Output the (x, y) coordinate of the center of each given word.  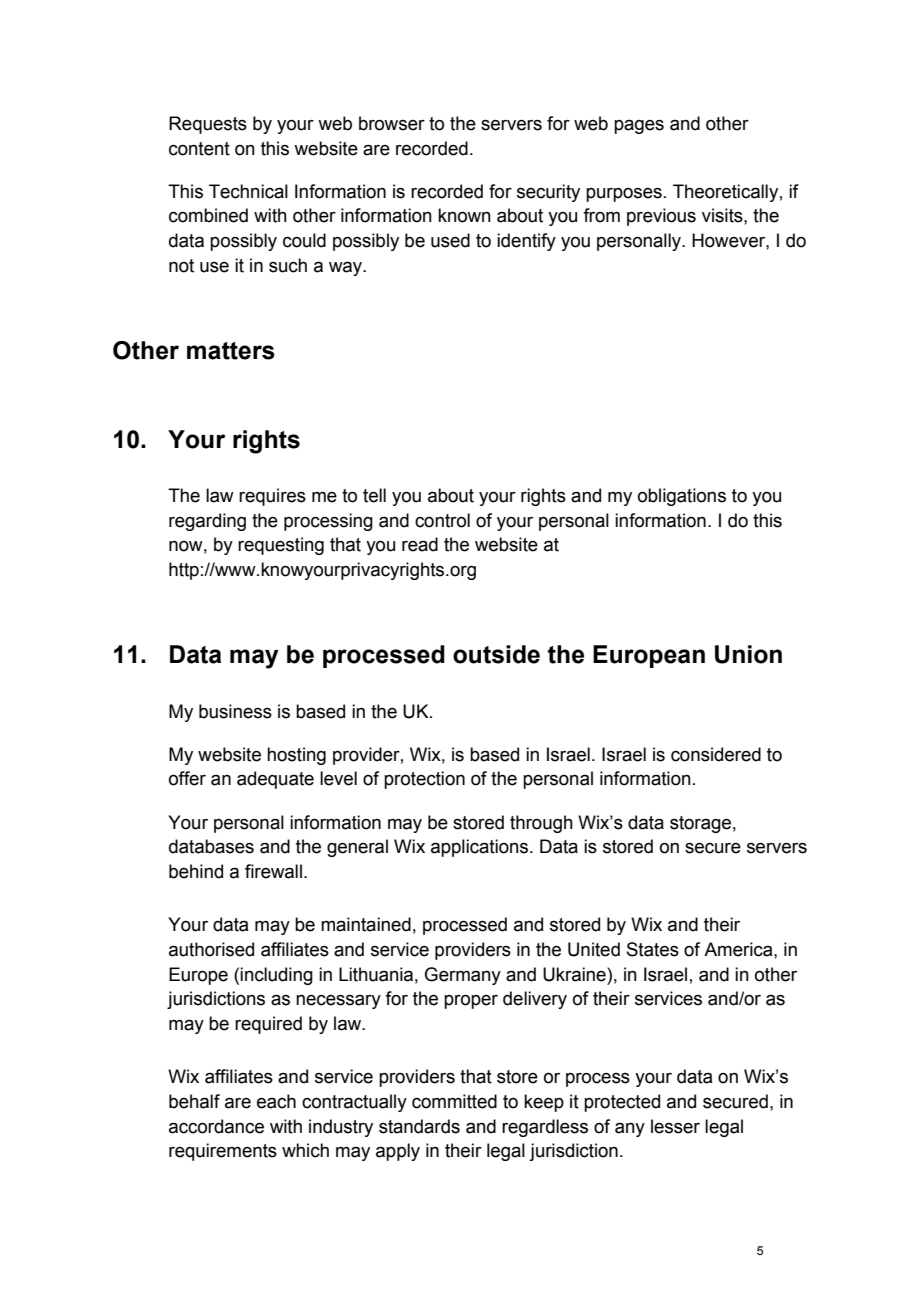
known (464, 215)
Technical (248, 191)
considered (716, 754)
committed (454, 1101)
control (442, 520)
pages (639, 126)
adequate (275, 780)
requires (272, 497)
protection (424, 780)
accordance (216, 1126)
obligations (682, 497)
